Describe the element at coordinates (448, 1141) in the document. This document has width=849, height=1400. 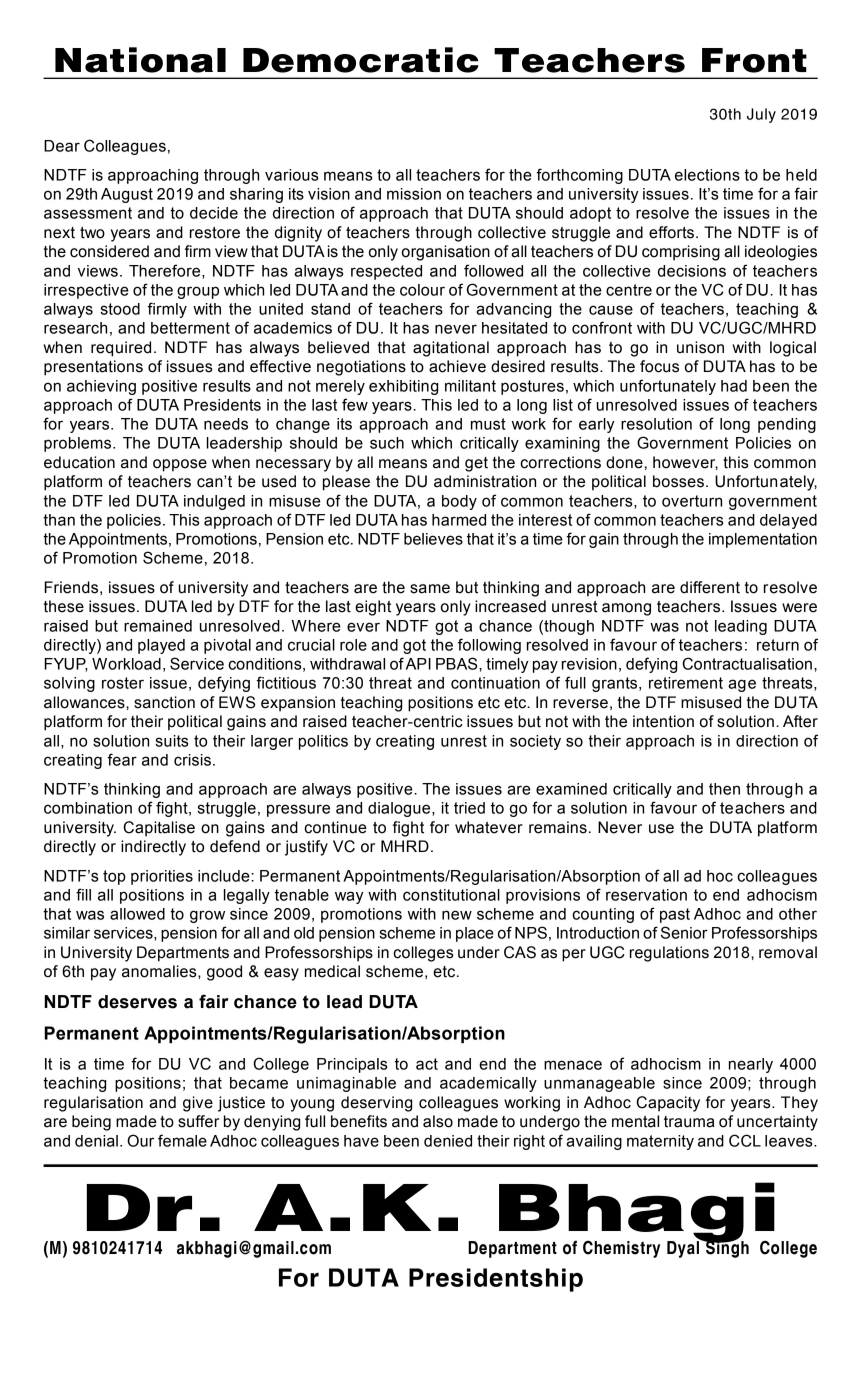
I see `denied` at that location.
